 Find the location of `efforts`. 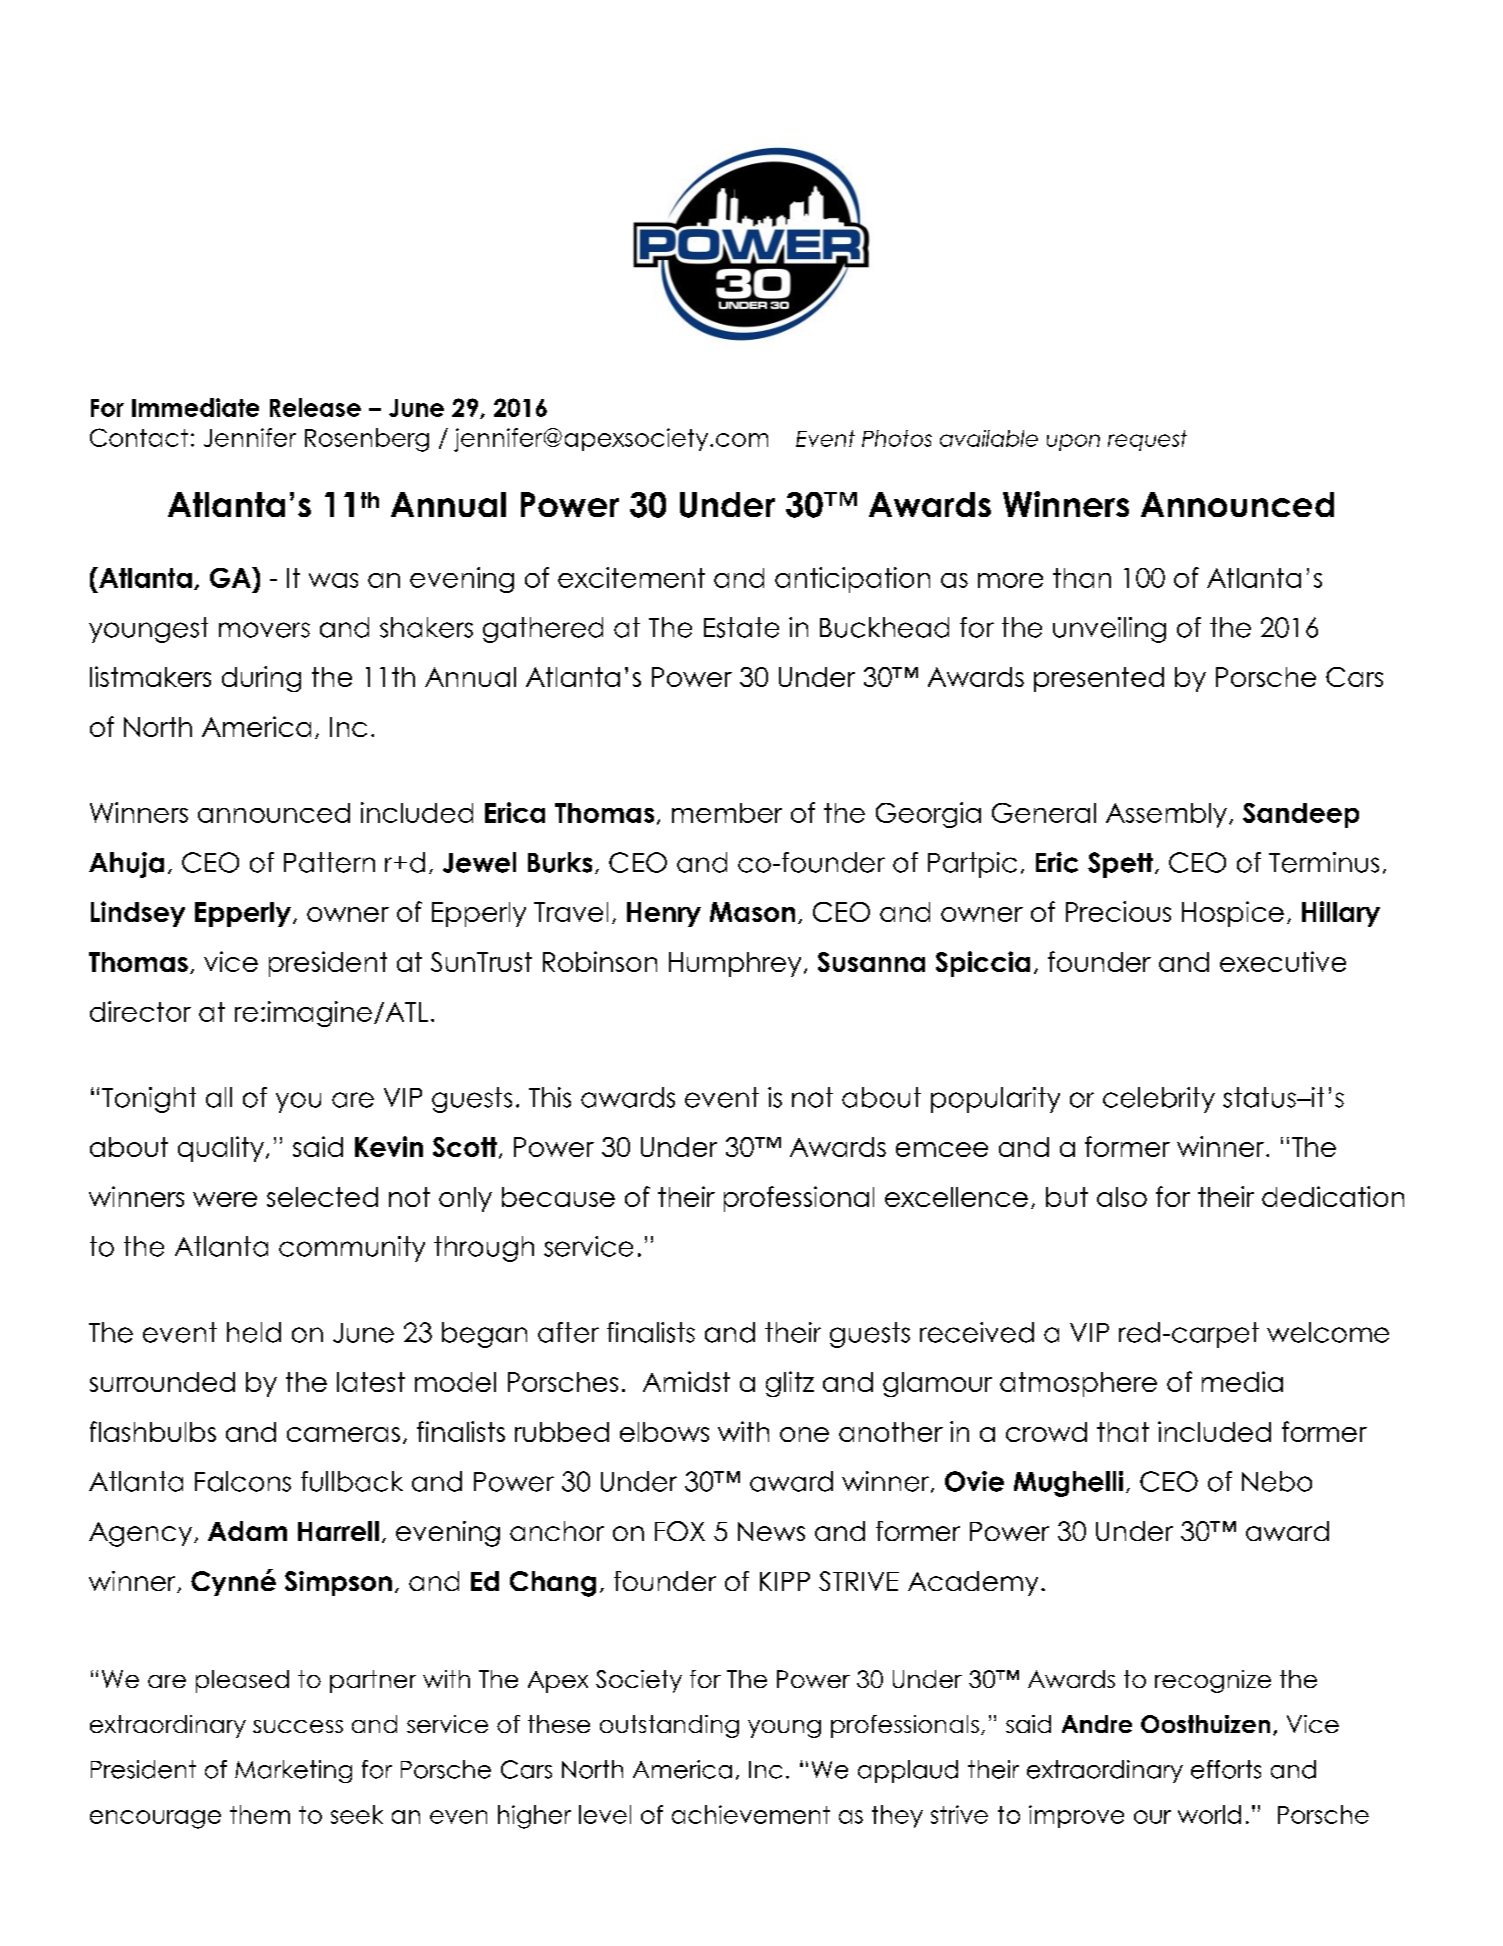

efforts is located at coordinates (1226, 1769).
